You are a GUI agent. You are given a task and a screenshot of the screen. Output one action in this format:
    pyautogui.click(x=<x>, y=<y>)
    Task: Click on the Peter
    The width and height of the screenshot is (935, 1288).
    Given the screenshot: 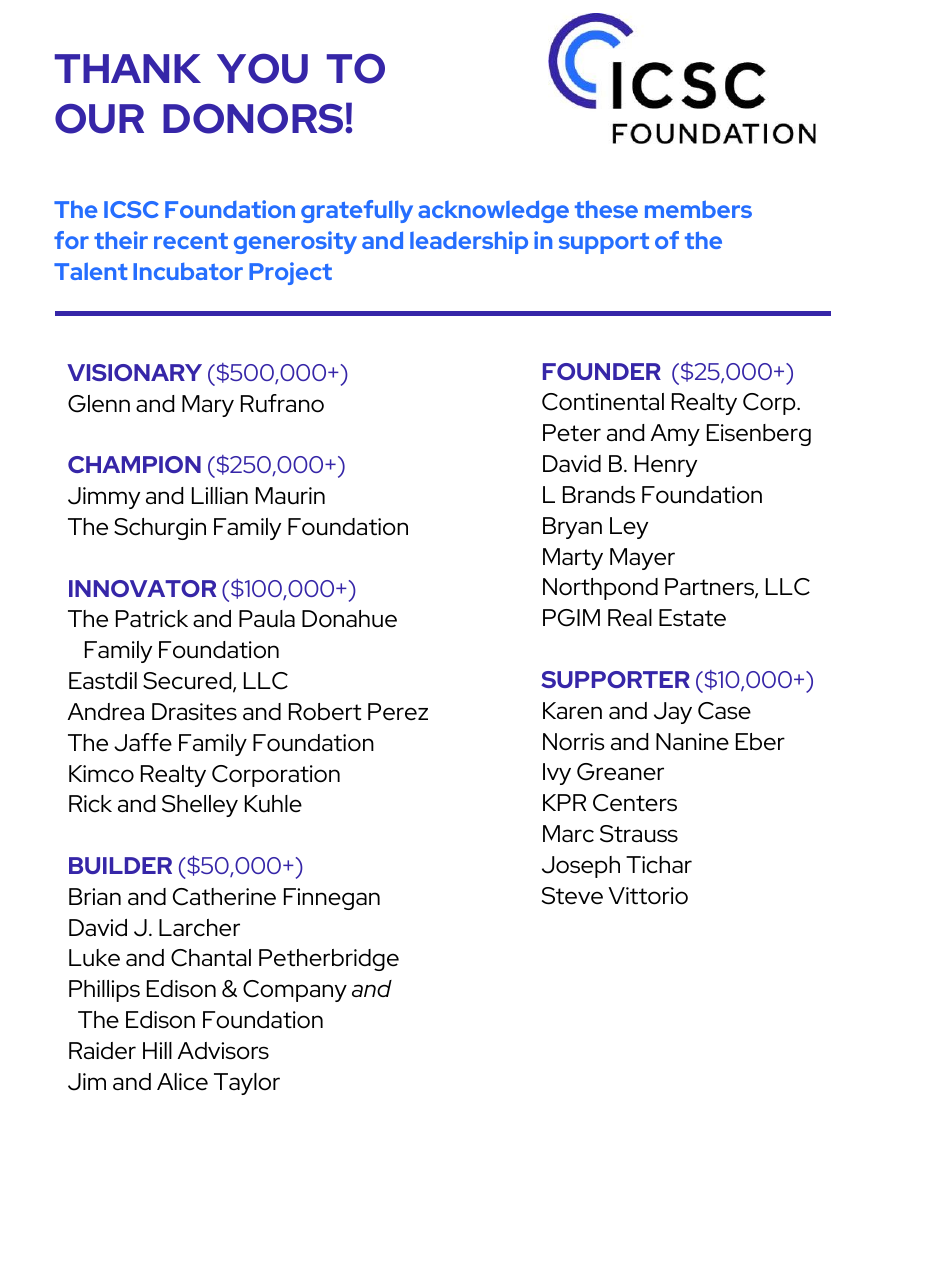 What is the action you would take?
    pyautogui.click(x=572, y=433)
